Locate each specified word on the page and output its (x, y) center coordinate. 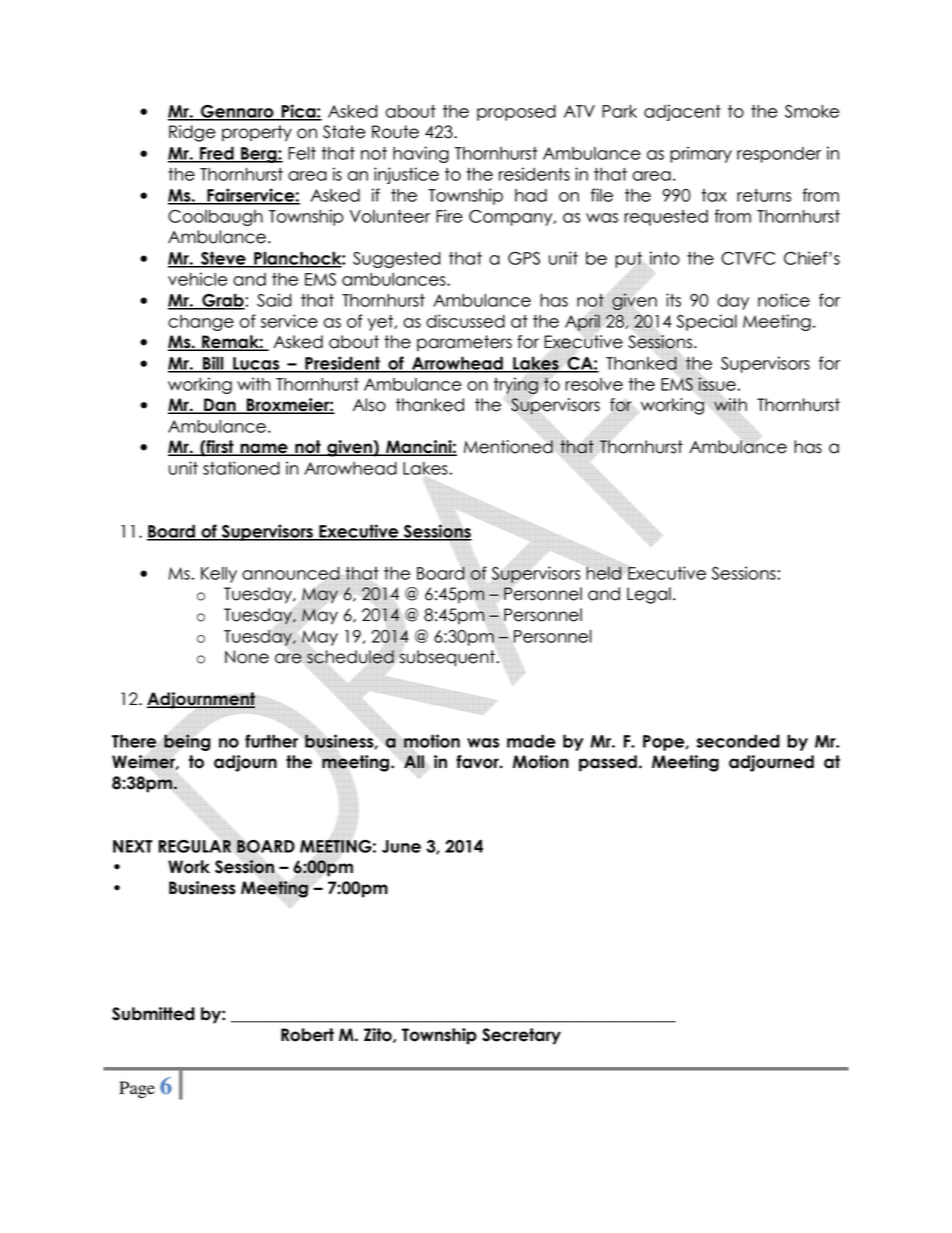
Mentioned (508, 447)
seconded (738, 741)
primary (701, 154)
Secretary (521, 1036)
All (414, 761)
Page (137, 1089)
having (421, 154)
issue (717, 384)
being (187, 742)
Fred (217, 154)
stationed (241, 468)
